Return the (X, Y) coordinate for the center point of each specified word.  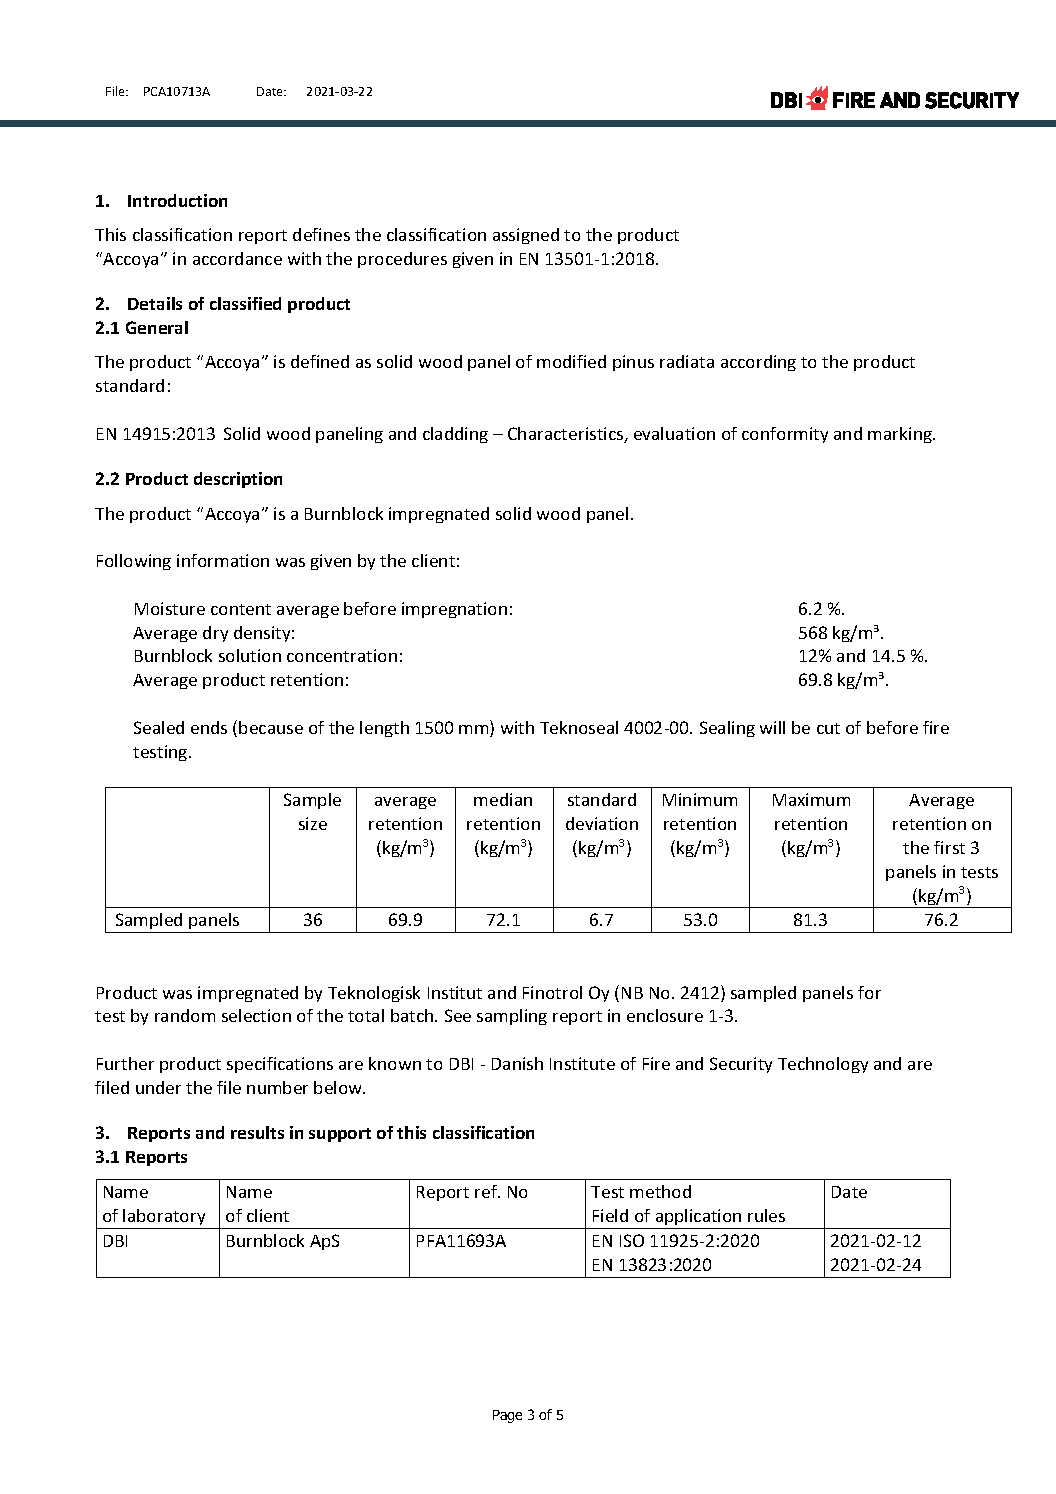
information (223, 560)
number (277, 1087)
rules (766, 1215)
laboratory (165, 1219)
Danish (517, 1063)
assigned (526, 236)
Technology (823, 1065)
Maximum (811, 799)
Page (507, 1416)
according (758, 363)
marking (901, 435)
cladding (455, 435)
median (503, 799)
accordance (237, 258)
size (313, 823)
